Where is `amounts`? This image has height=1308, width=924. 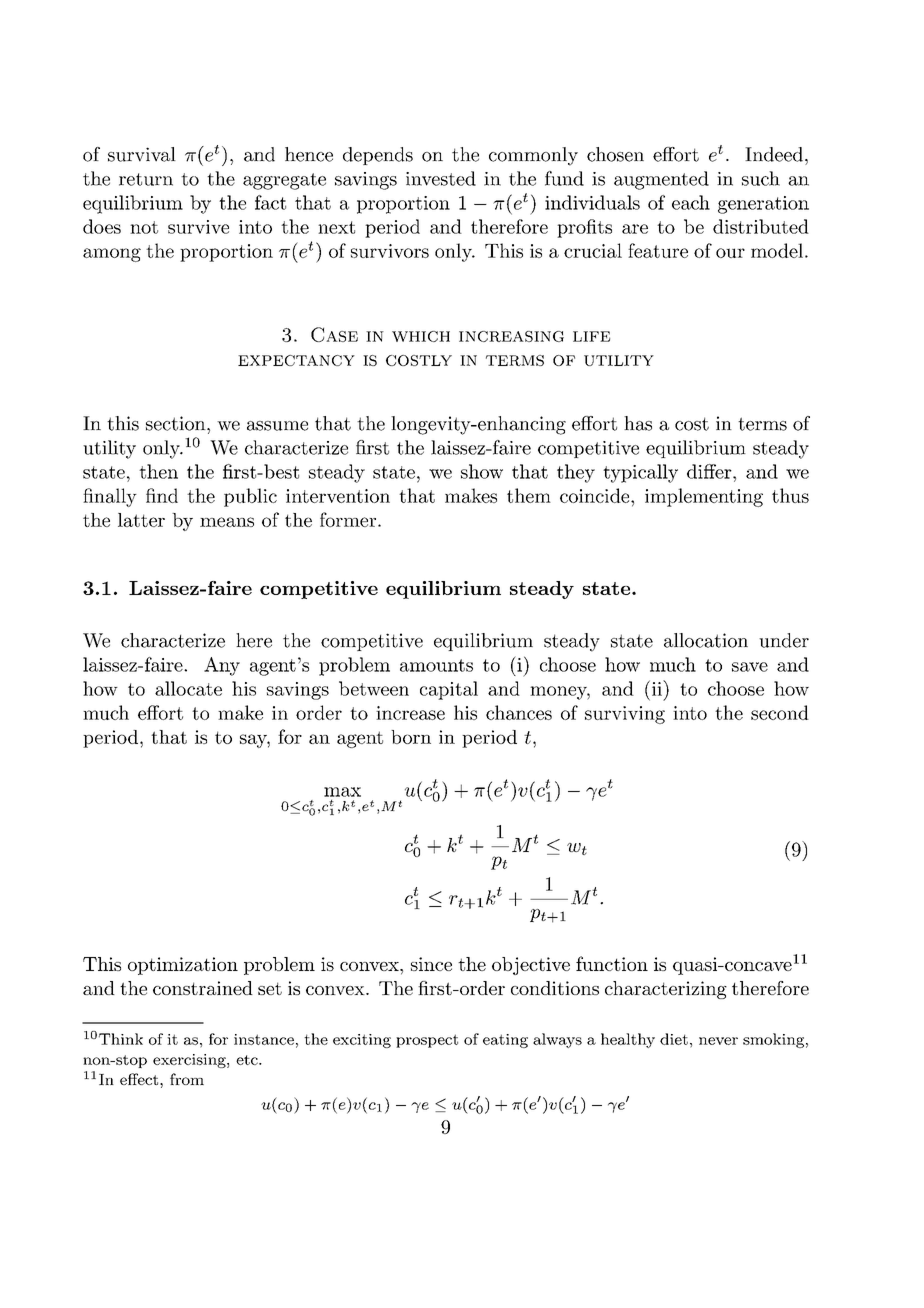 amounts is located at coordinates (436, 665).
